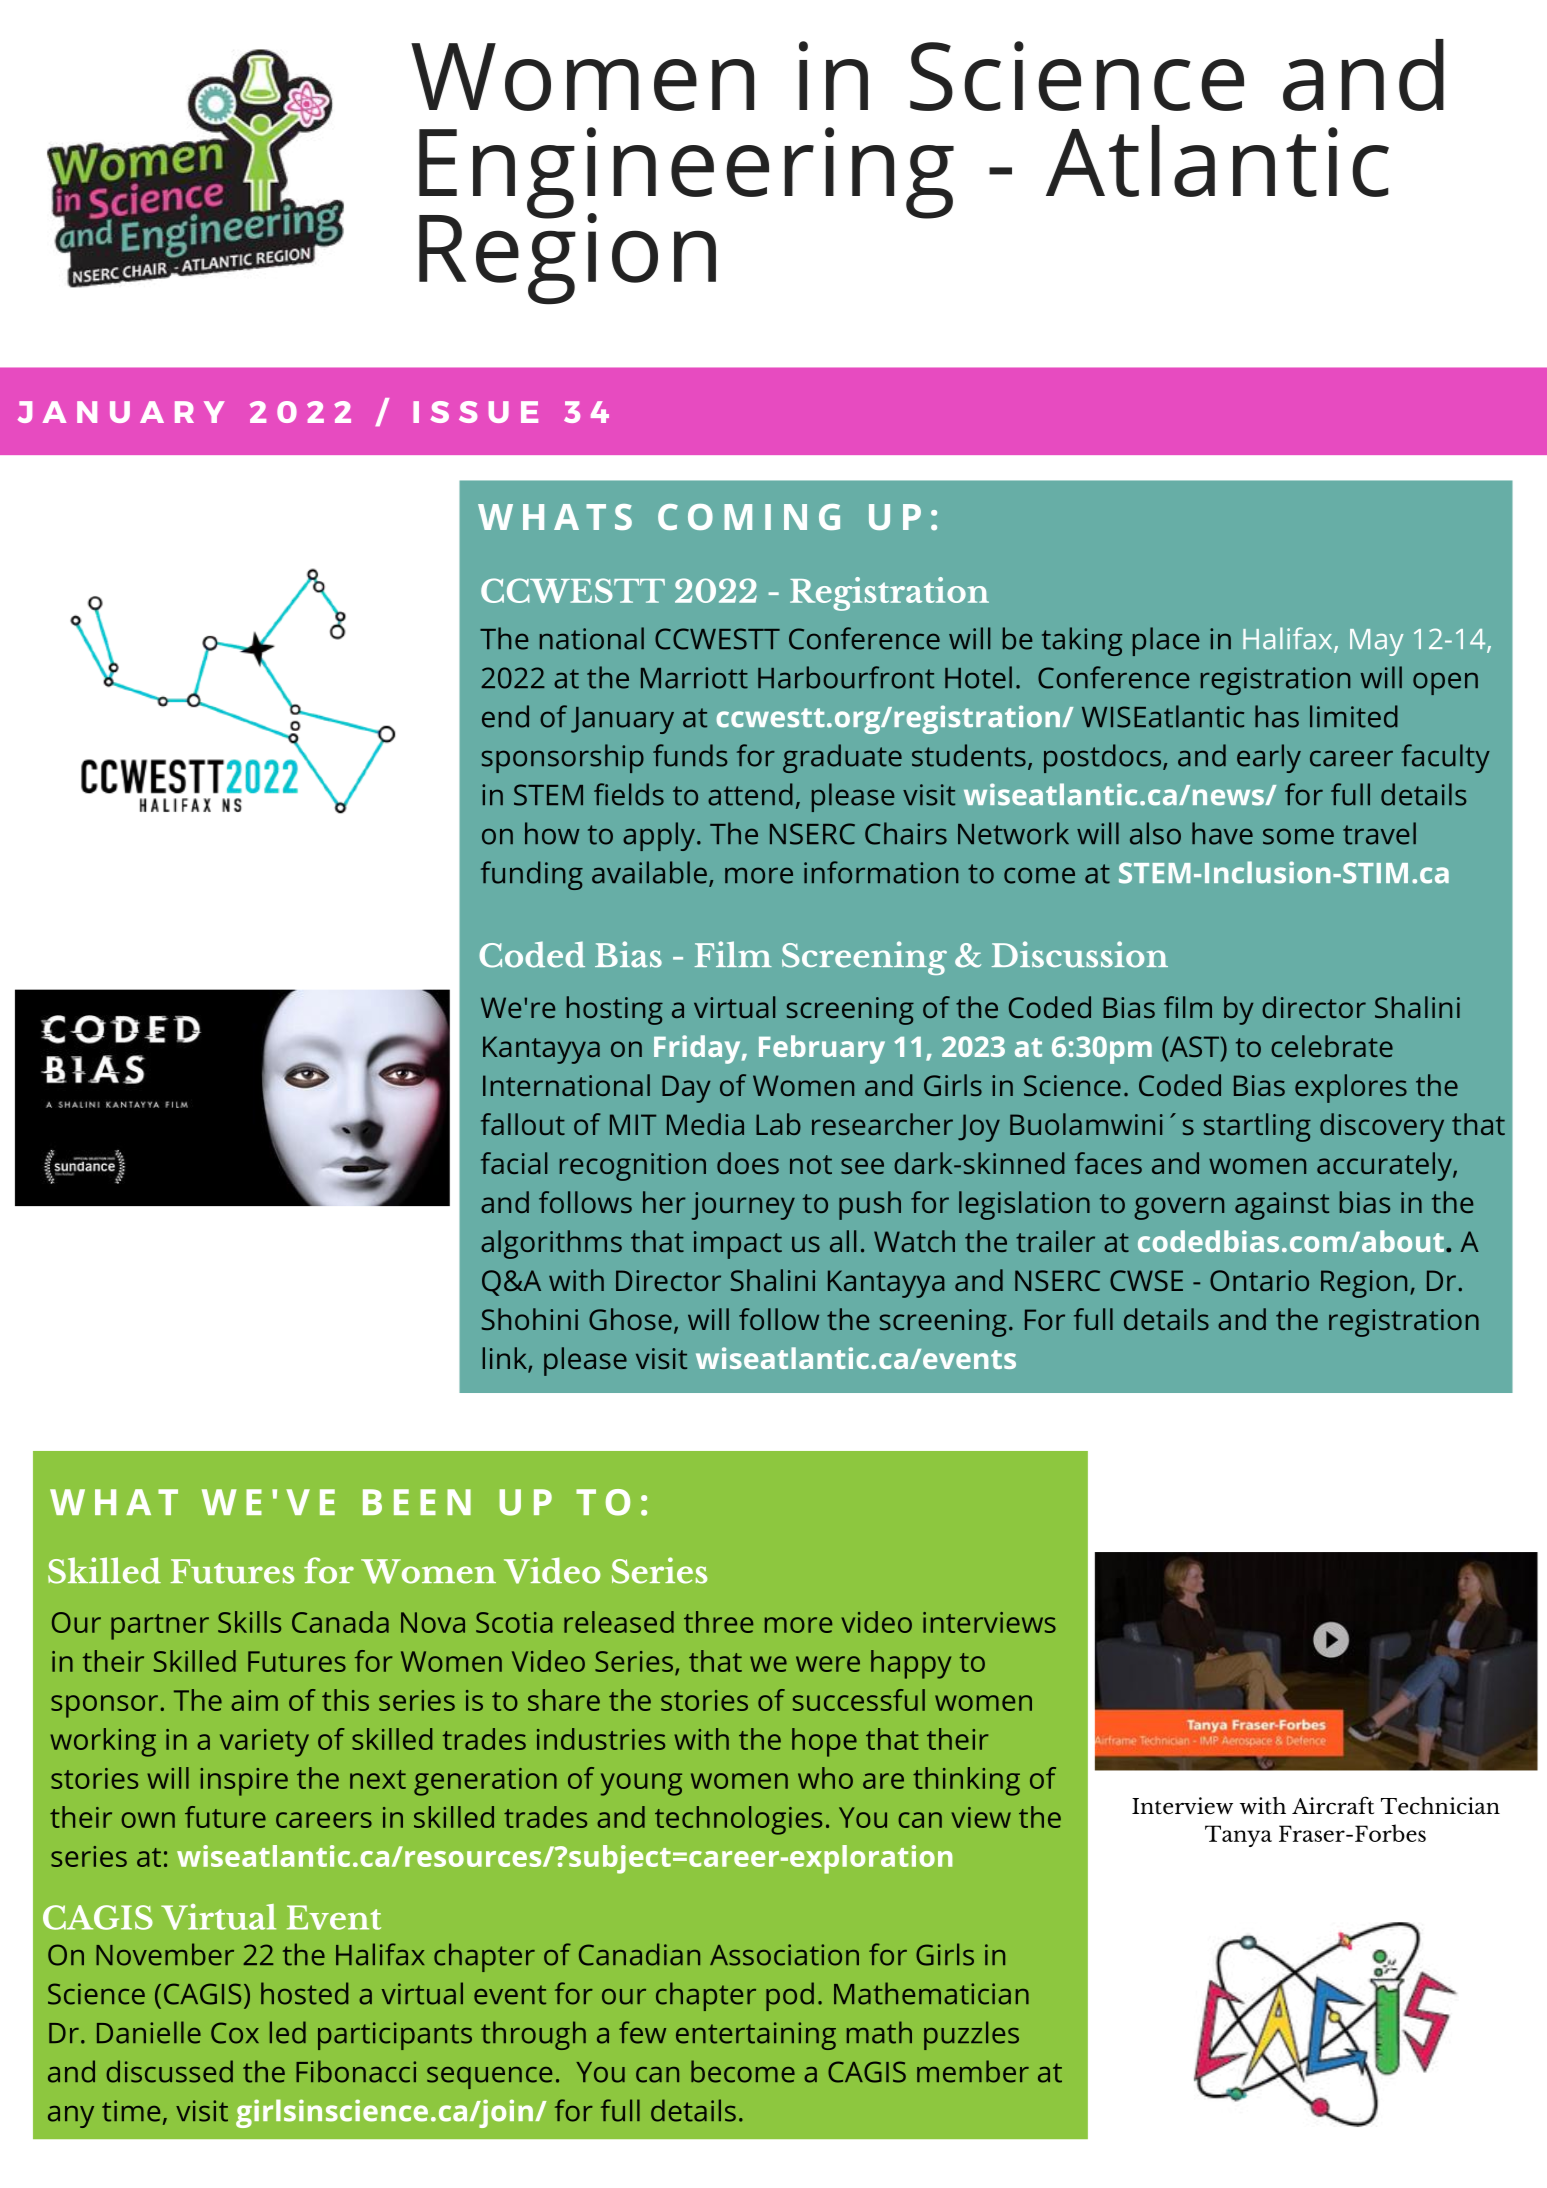 This screenshot has width=1547, height=2188. What do you see at coordinates (694, 678) in the screenshot?
I see `Marriott` at bounding box center [694, 678].
